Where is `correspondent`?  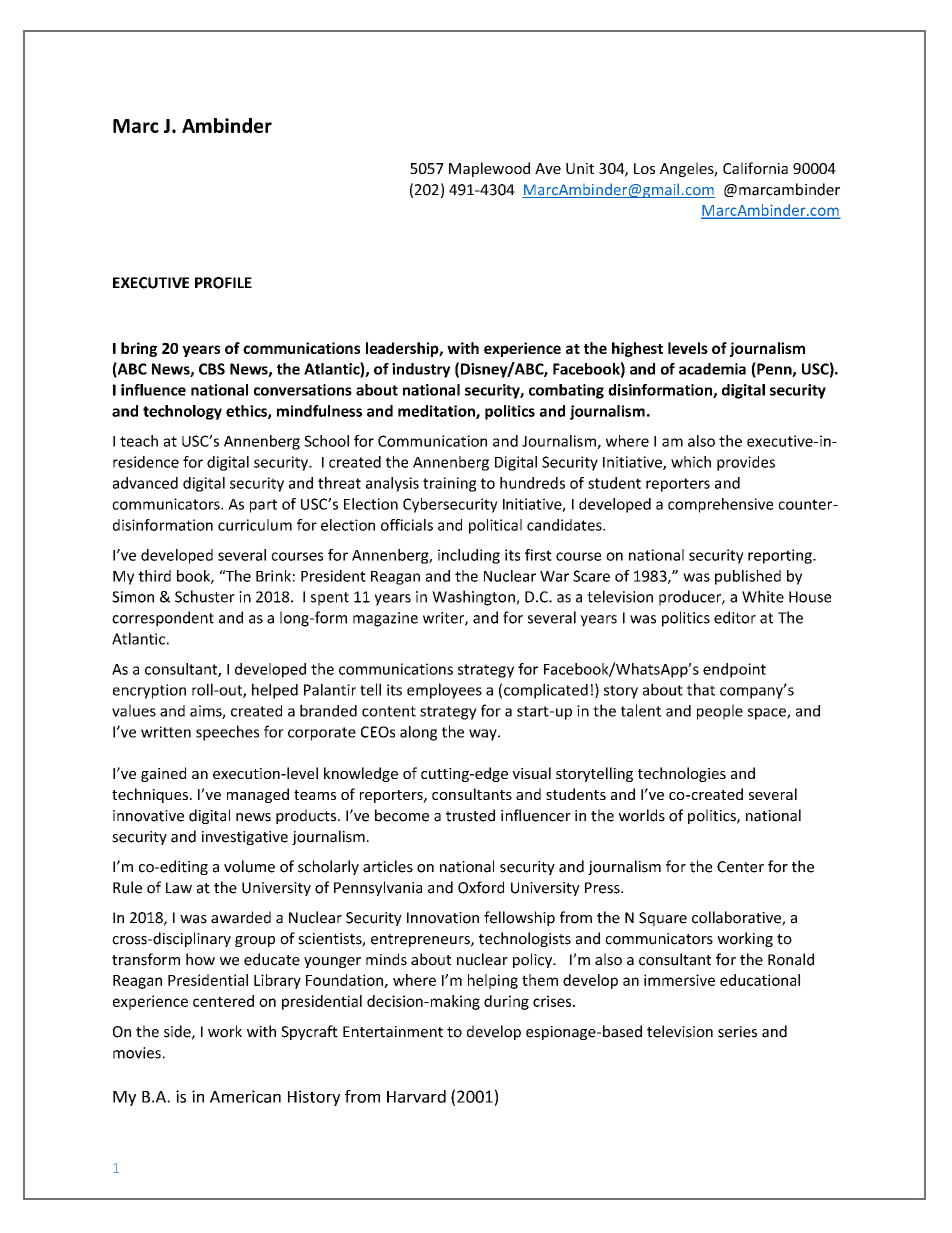 correspondent is located at coordinates (163, 619).
